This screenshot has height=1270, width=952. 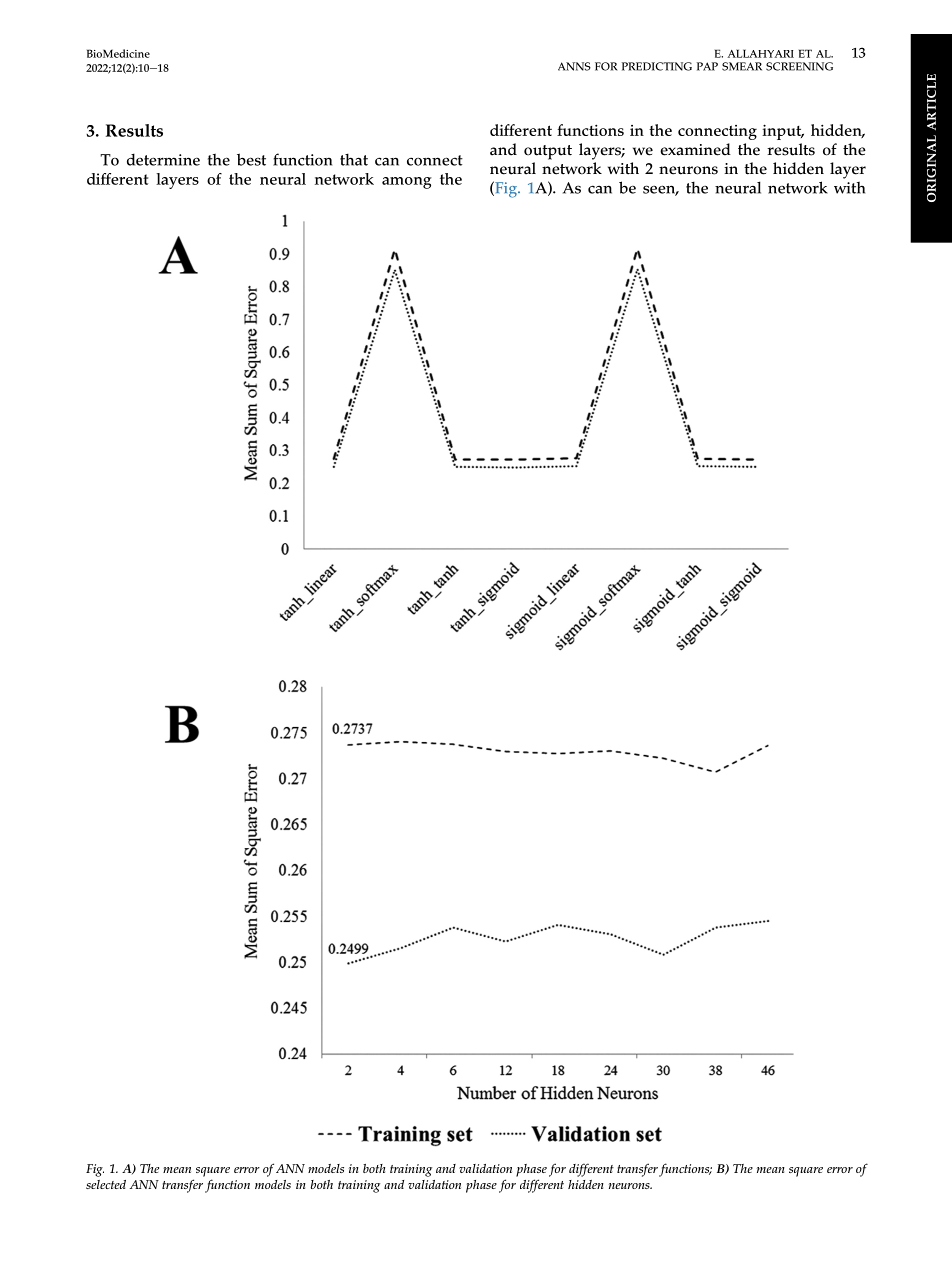 What do you see at coordinates (106, 1184) in the screenshot?
I see `selected` at bounding box center [106, 1184].
